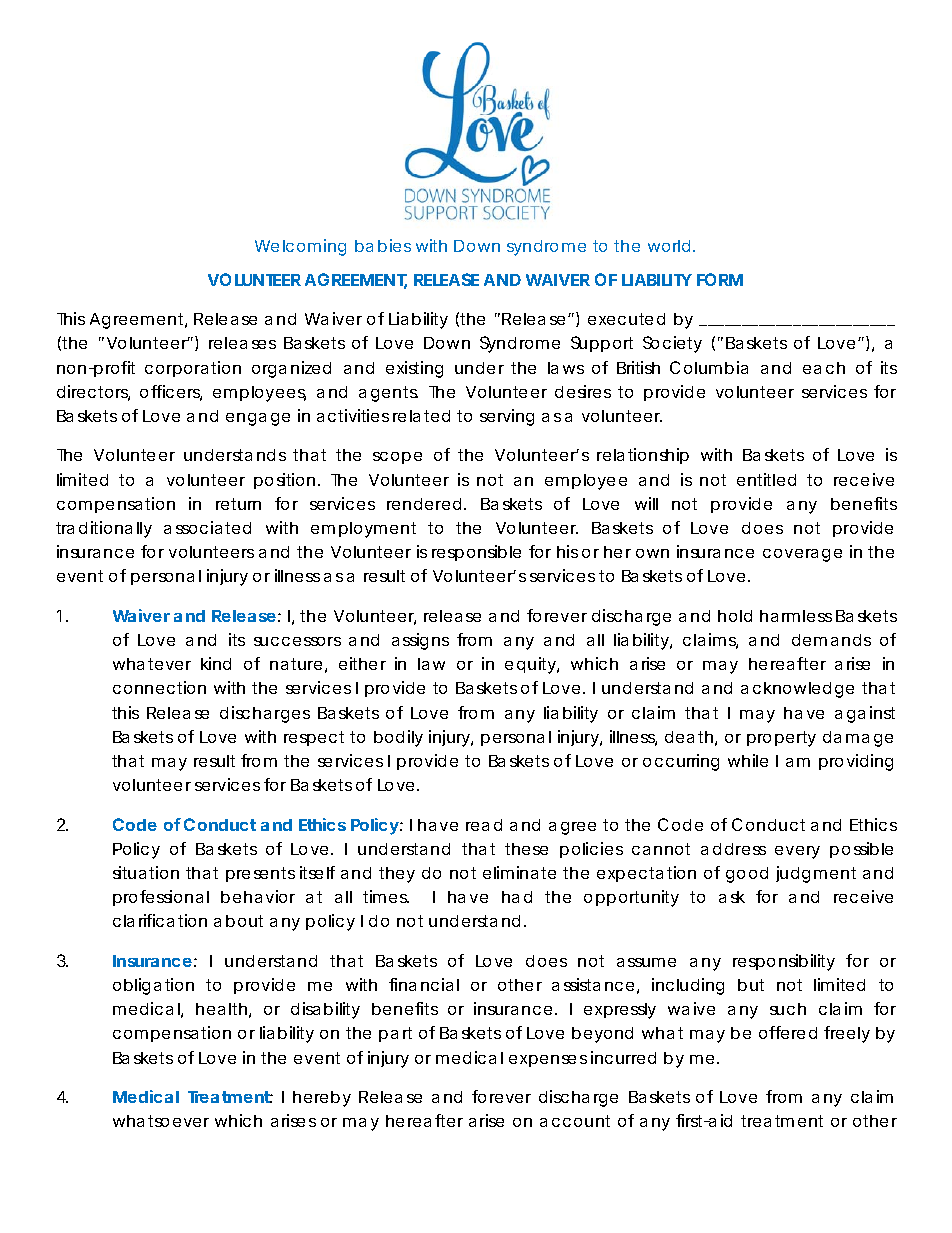  What do you see at coordinates (398, 738) in the image?
I see `bodily` at bounding box center [398, 738].
